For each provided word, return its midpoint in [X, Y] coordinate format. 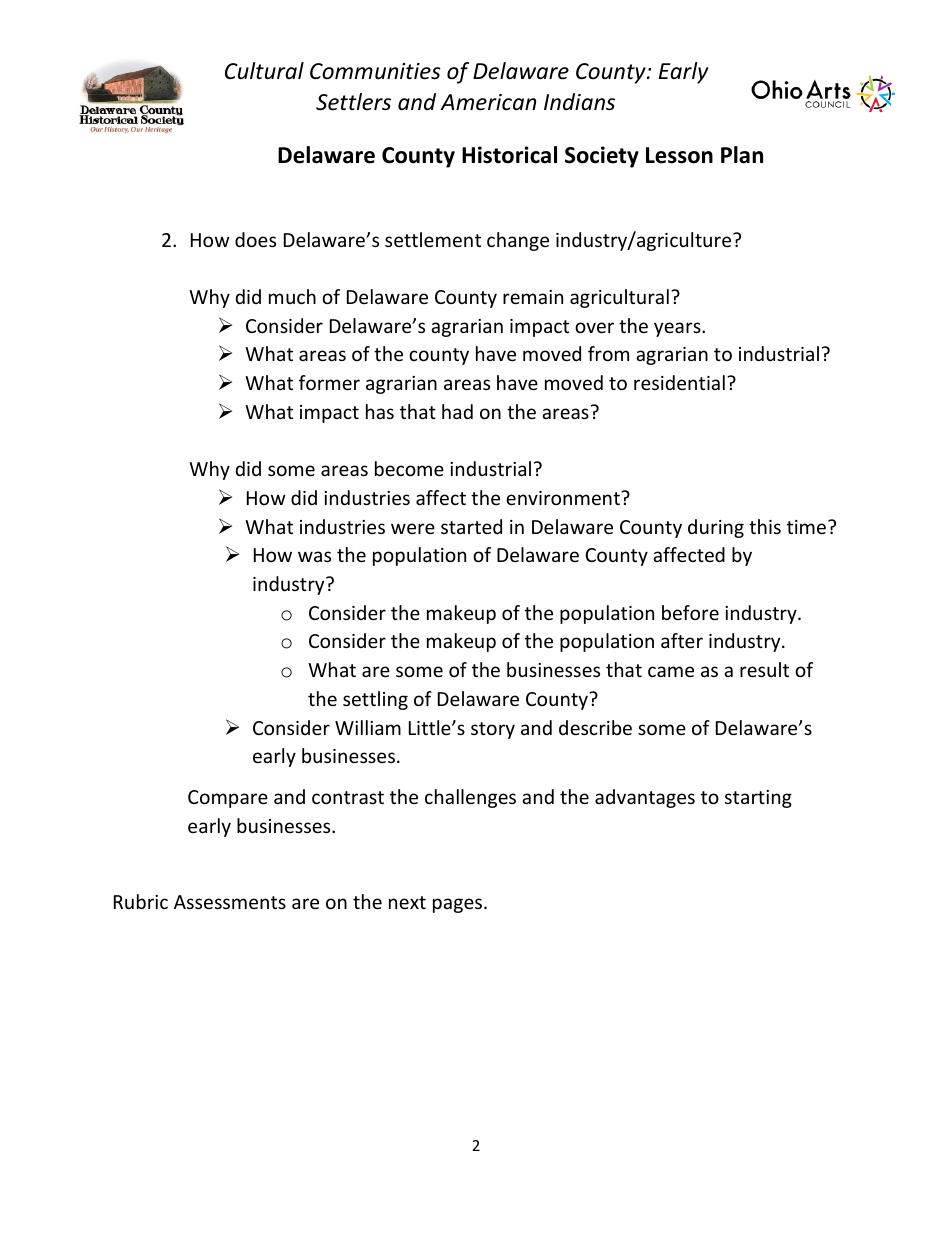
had [457, 411]
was [314, 556]
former [329, 382]
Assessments [230, 902]
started [471, 526]
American [488, 102]
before [690, 612]
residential [679, 382]
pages [457, 905]
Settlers [353, 102]
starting [758, 799]
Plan [742, 155]
